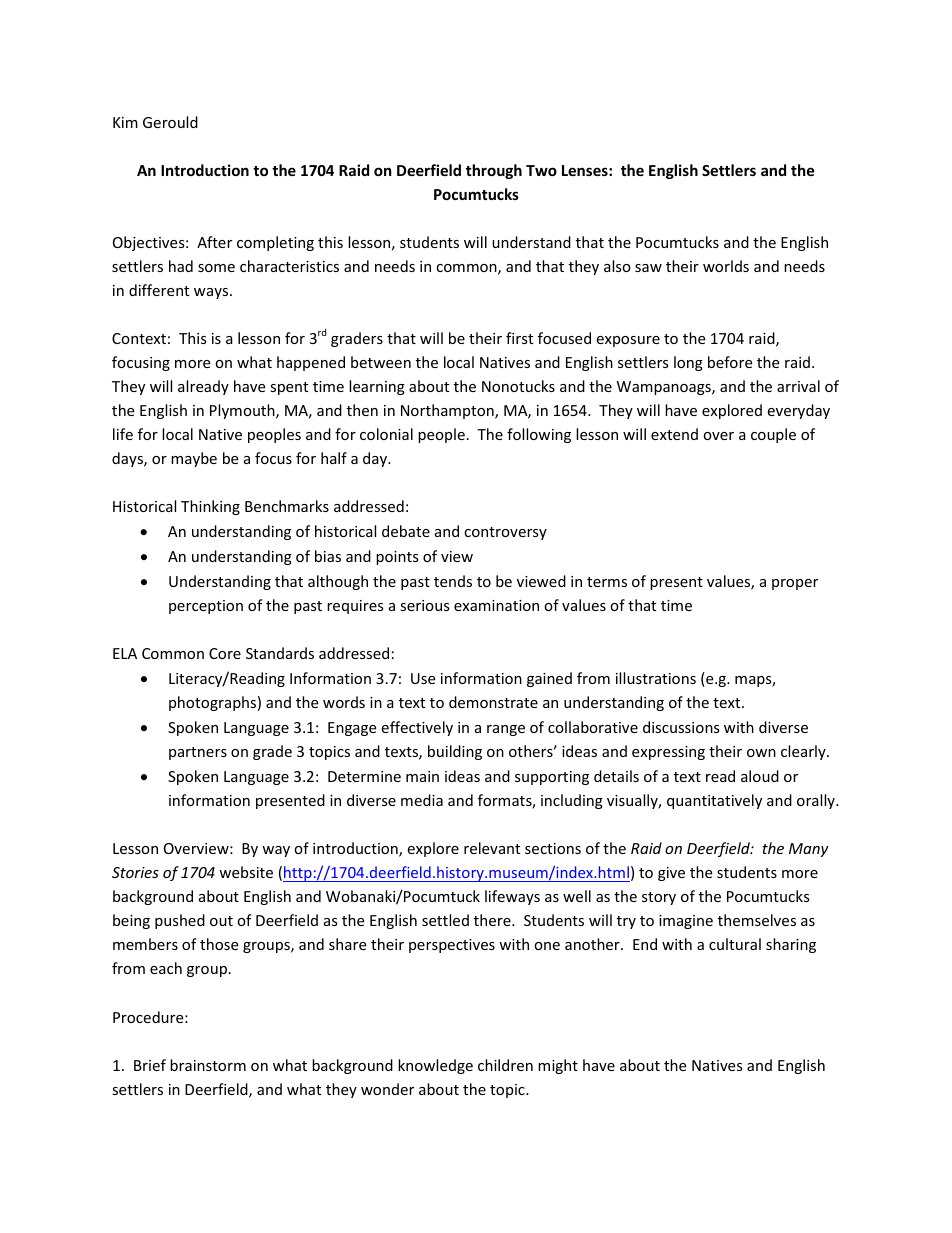  I want to click on brainstorm, so click(208, 1065).
